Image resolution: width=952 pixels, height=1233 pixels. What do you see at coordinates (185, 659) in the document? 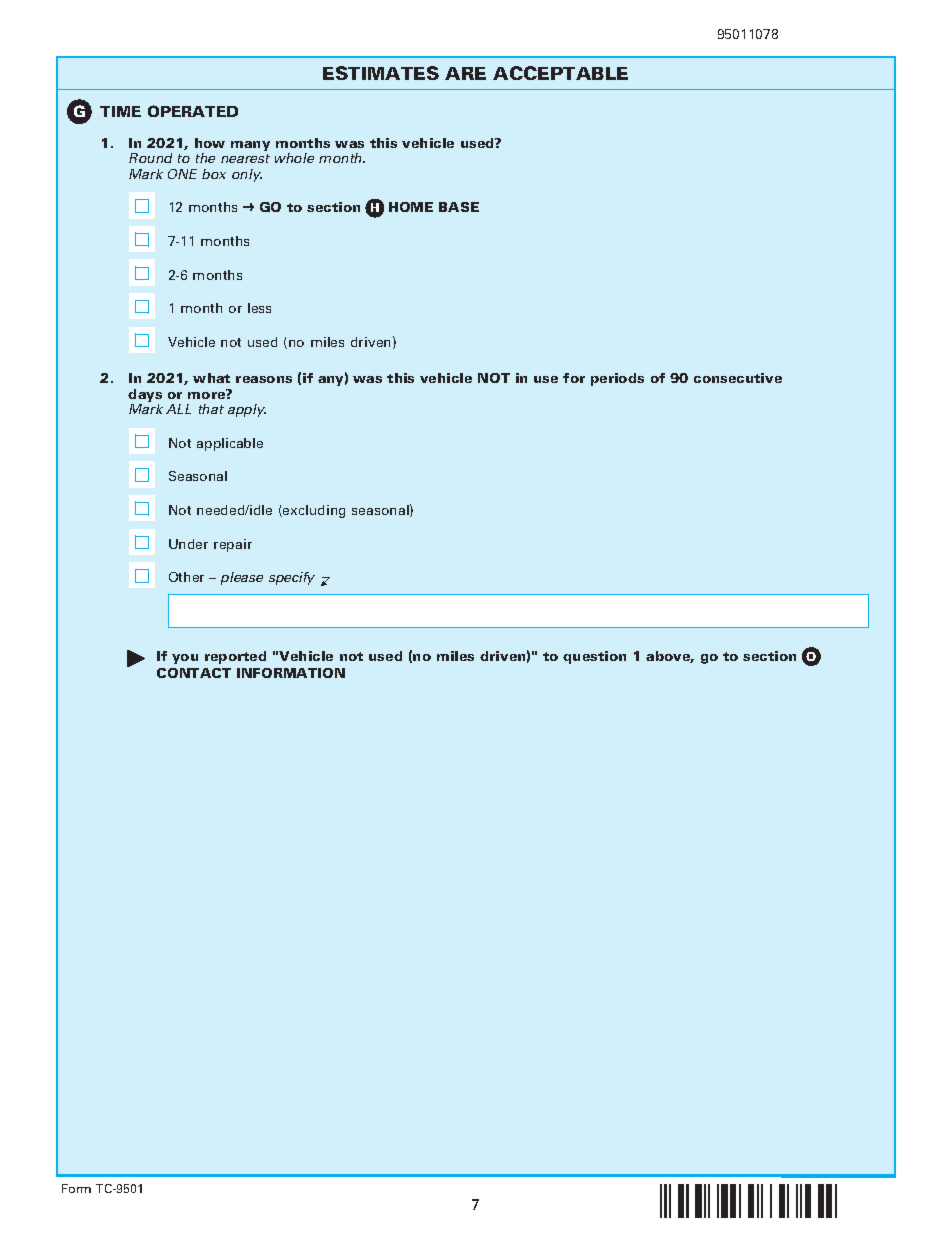
I see `you` at bounding box center [185, 659].
